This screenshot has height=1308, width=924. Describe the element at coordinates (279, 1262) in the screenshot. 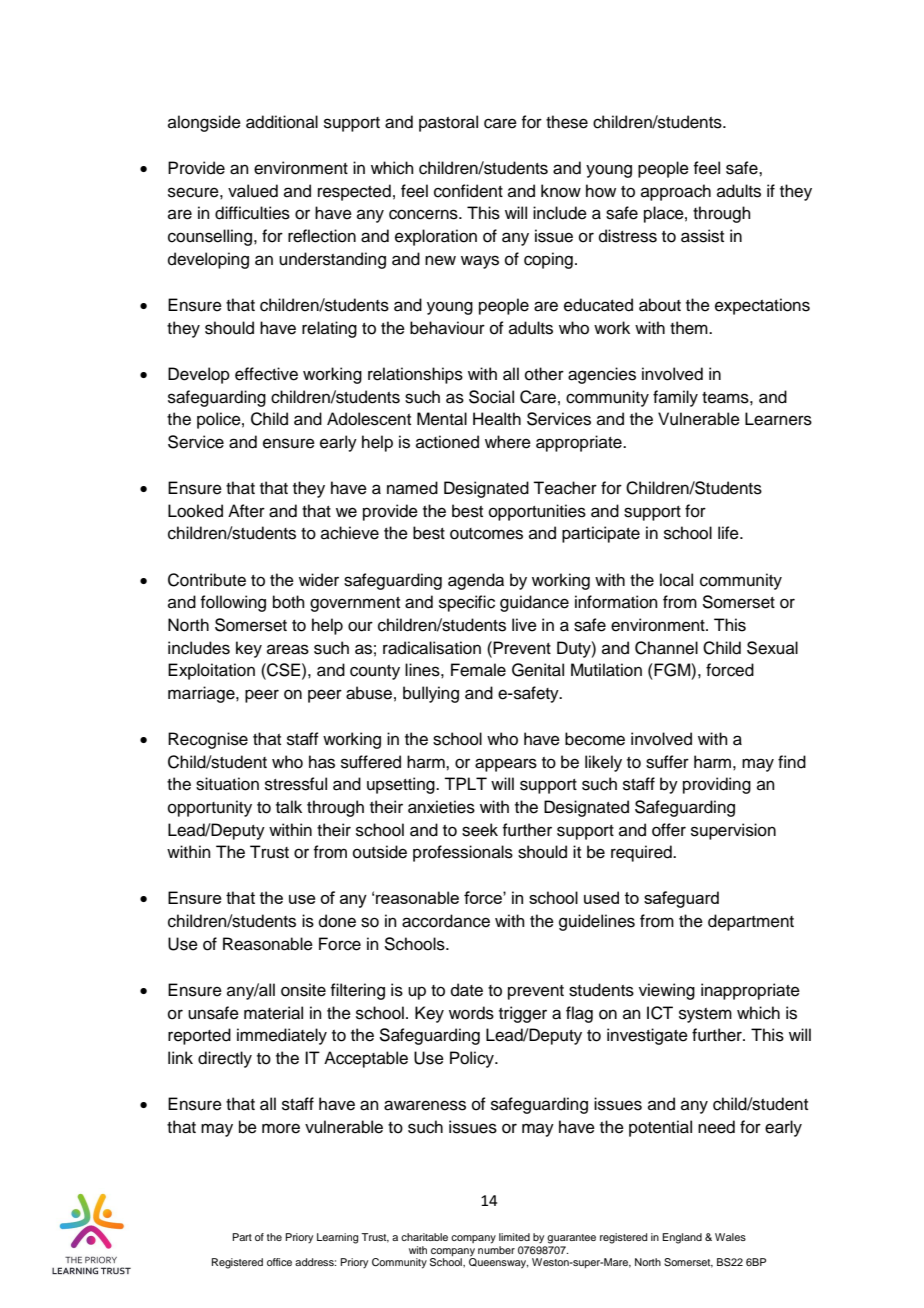

I see `office` at that location.
